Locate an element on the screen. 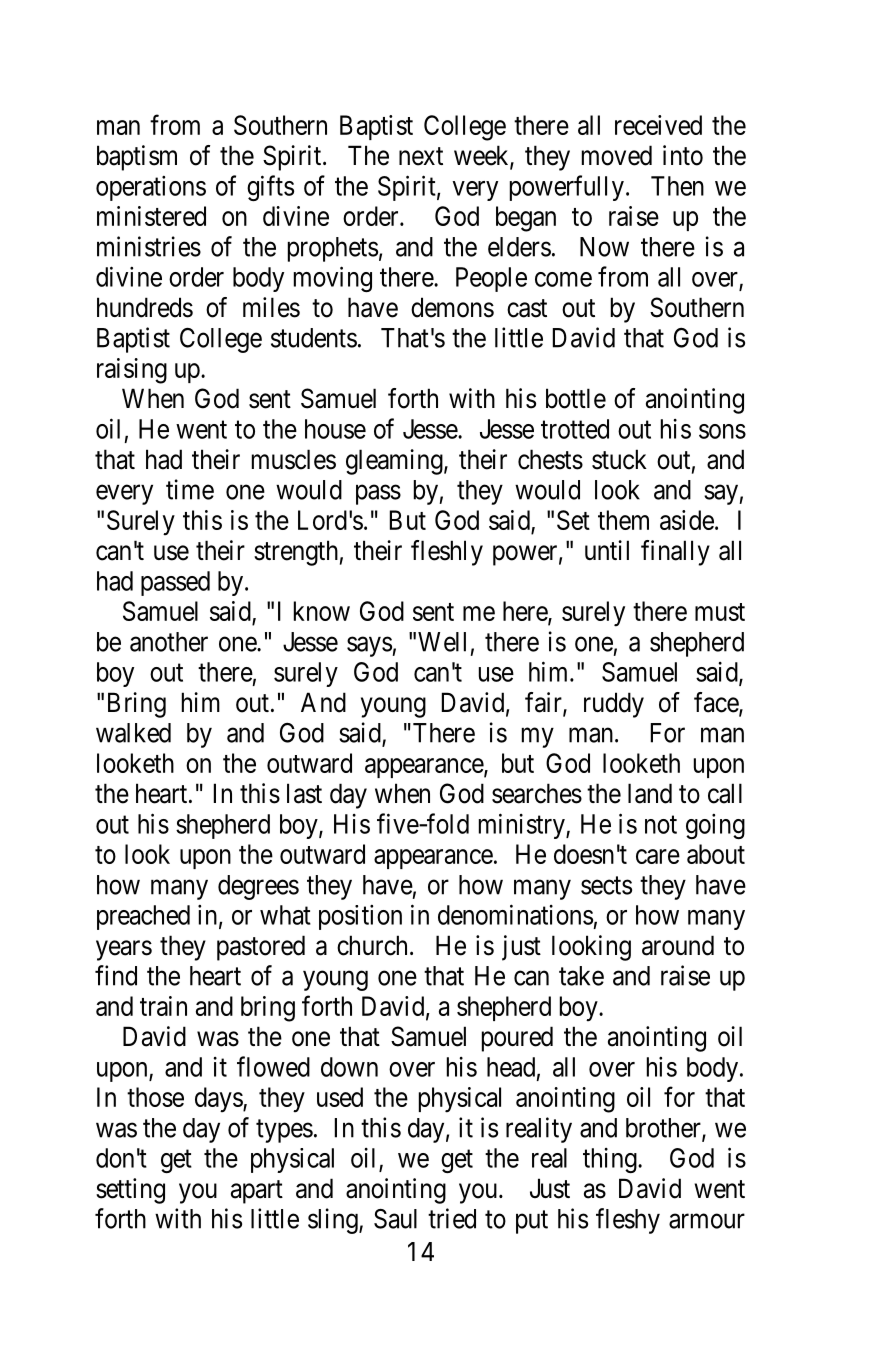 This screenshot has width=872, height=1347. stuck is located at coordinates (619, 459).
